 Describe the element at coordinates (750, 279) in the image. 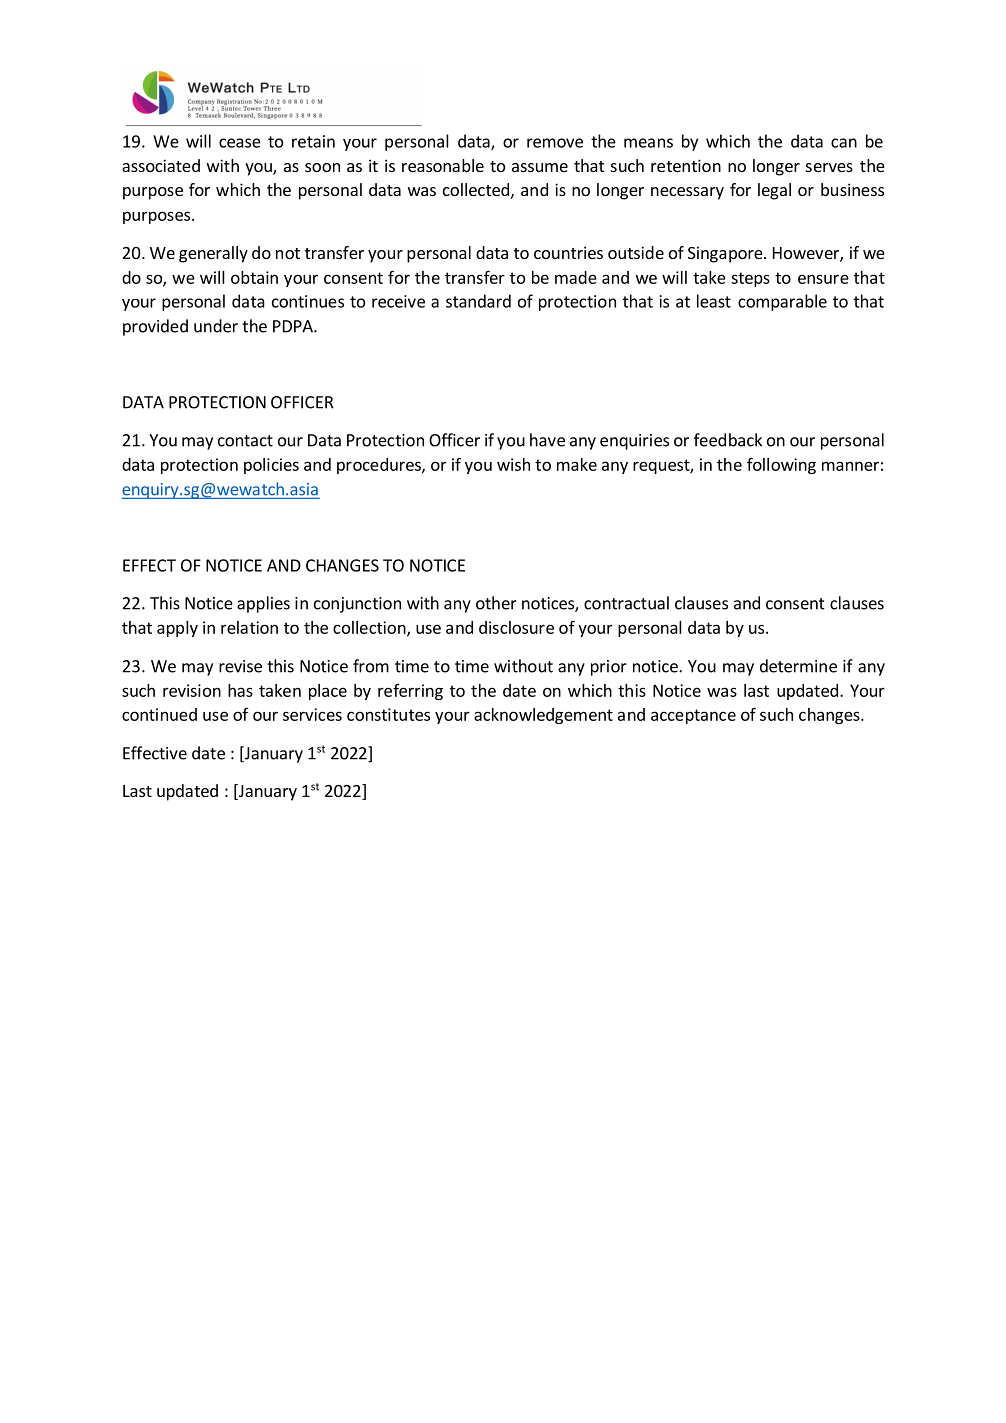

I see `steps` at that location.
